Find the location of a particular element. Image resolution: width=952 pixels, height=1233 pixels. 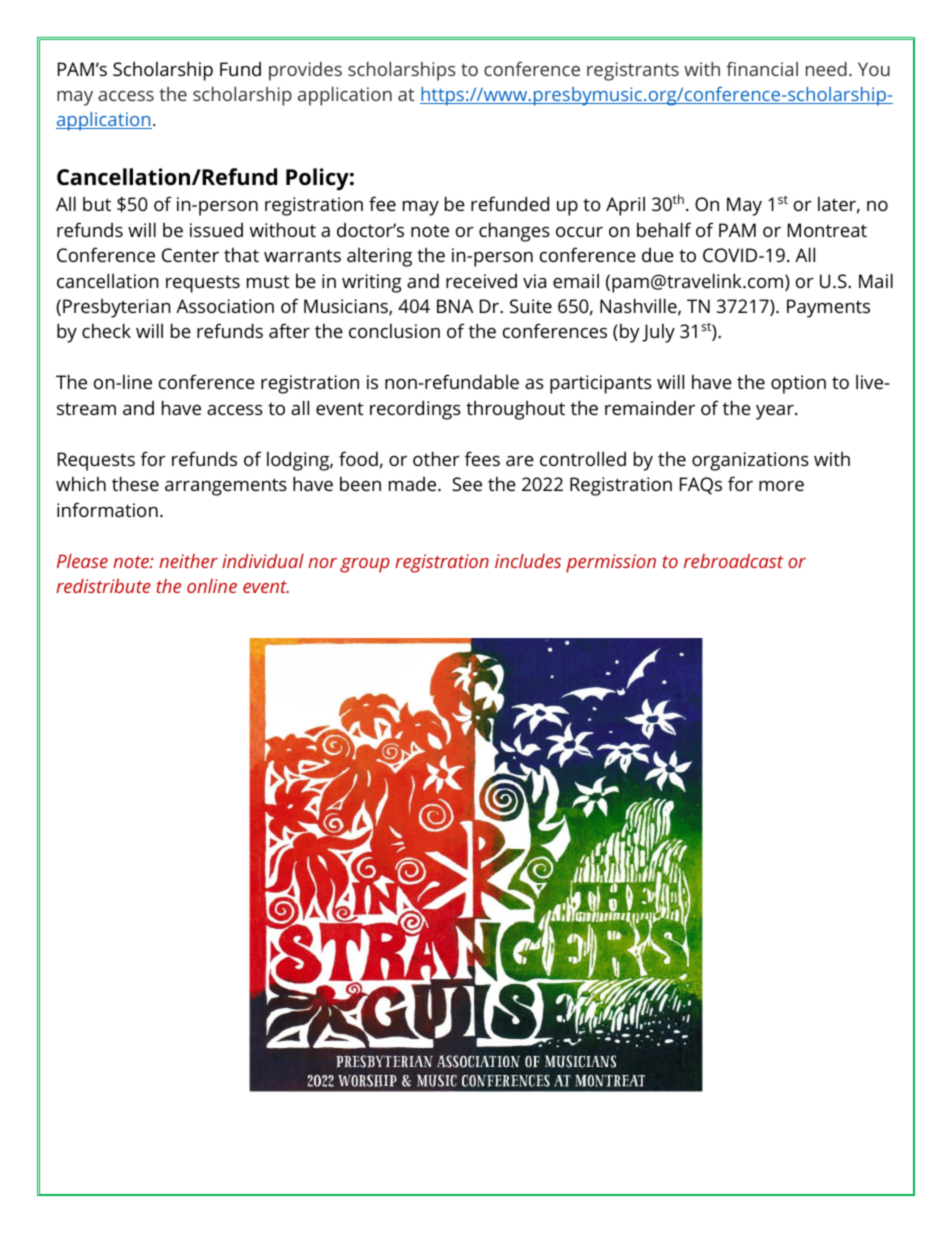

behalf is located at coordinates (664, 229).
